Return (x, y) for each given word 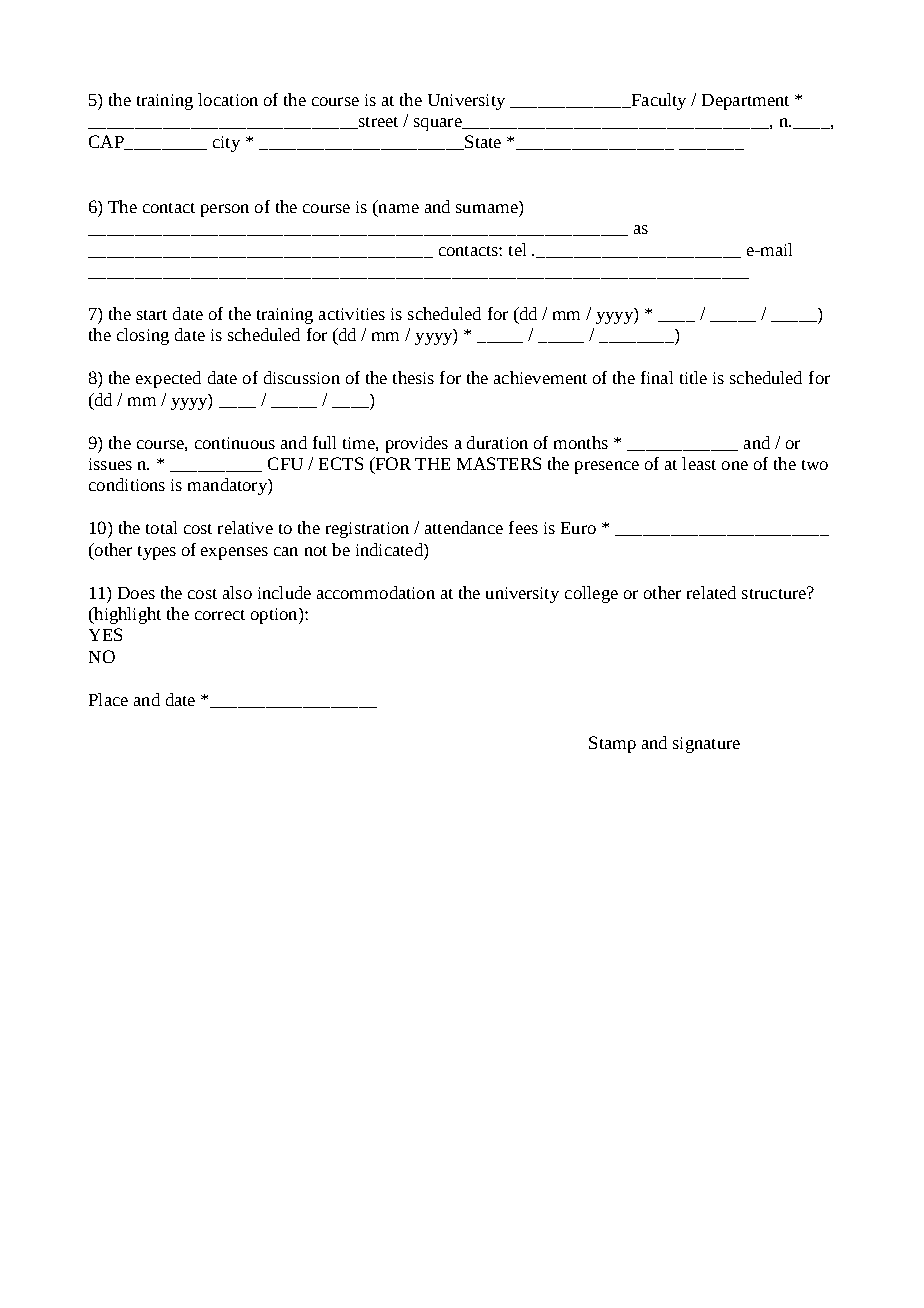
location (228, 99)
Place (108, 699)
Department (745, 102)
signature (706, 745)
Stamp (612, 744)
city (226, 144)
